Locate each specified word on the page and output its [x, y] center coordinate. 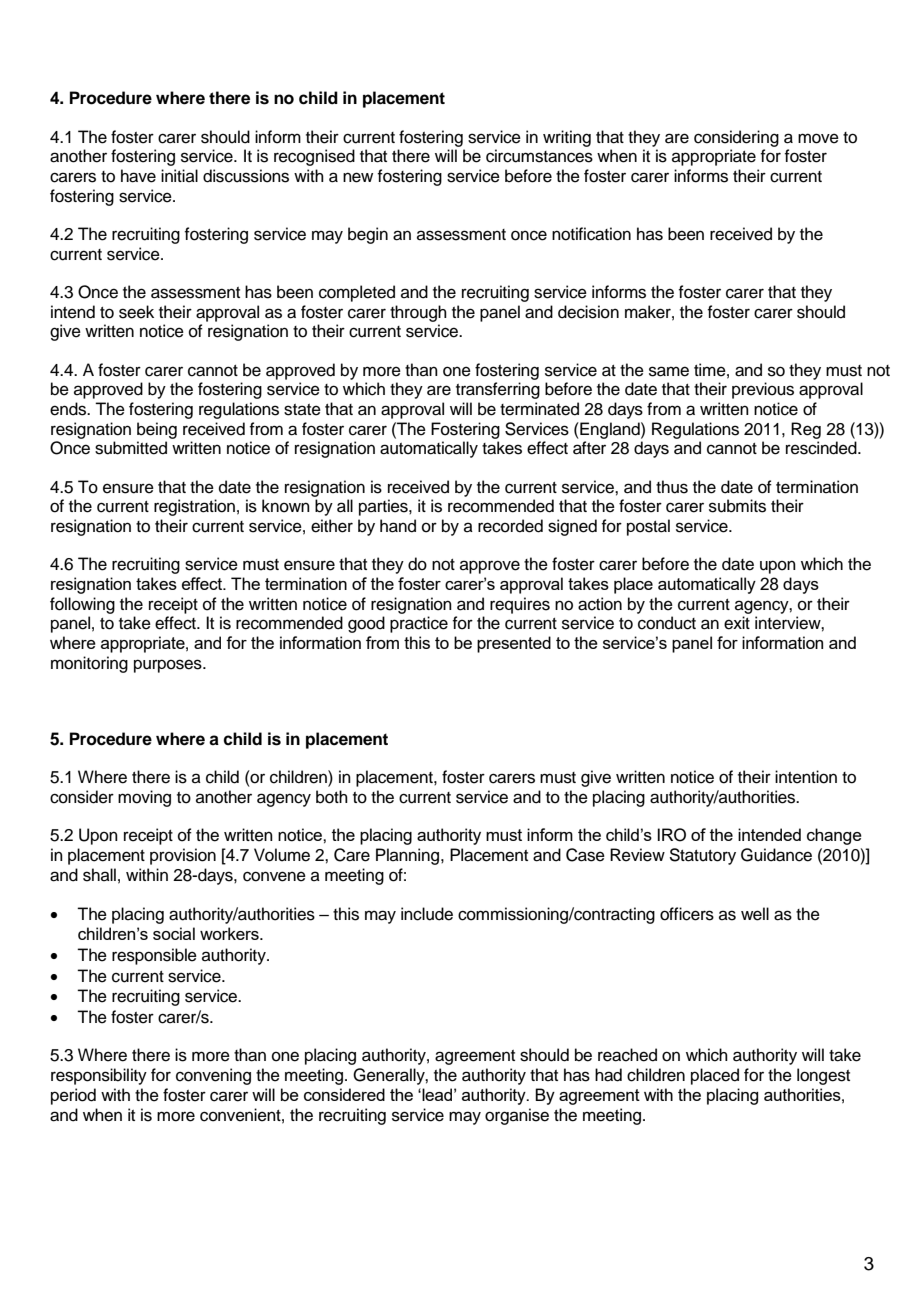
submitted [131, 448]
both [332, 797]
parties [384, 507]
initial [179, 175]
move [818, 138]
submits [737, 506]
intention [806, 777]
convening [213, 1076]
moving [144, 798]
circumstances [539, 156]
